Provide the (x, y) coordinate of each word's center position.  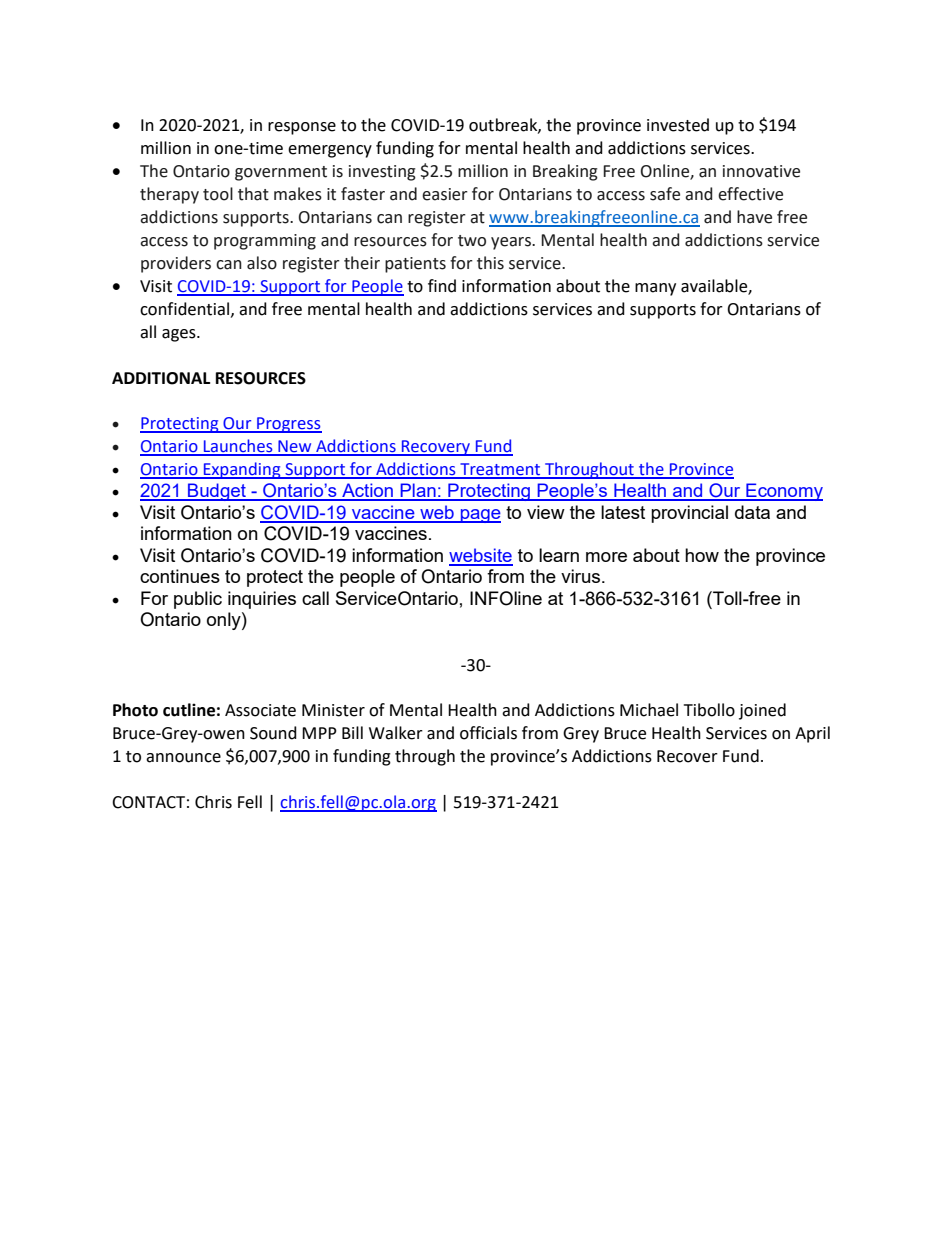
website (481, 556)
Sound (273, 733)
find (442, 286)
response (302, 128)
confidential (184, 309)
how (702, 555)
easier (445, 194)
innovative (761, 171)
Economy (783, 492)
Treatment (500, 470)
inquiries (262, 600)
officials (488, 733)
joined (762, 711)
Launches (238, 447)
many (655, 289)
